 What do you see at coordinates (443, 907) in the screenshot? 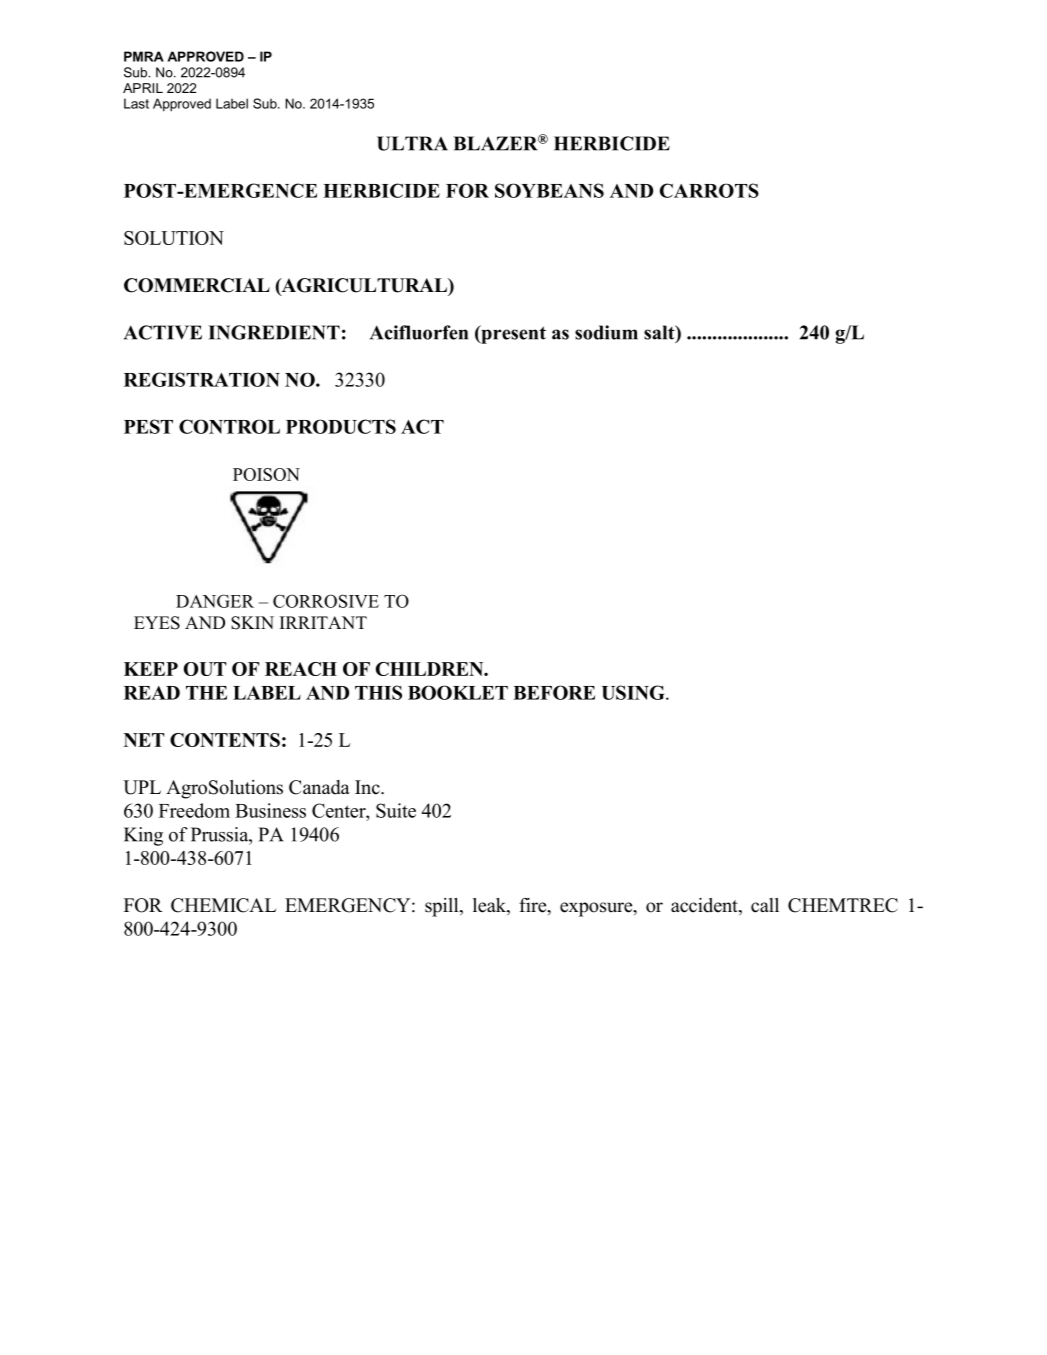
I see `spill` at bounding box center [443, 907].
